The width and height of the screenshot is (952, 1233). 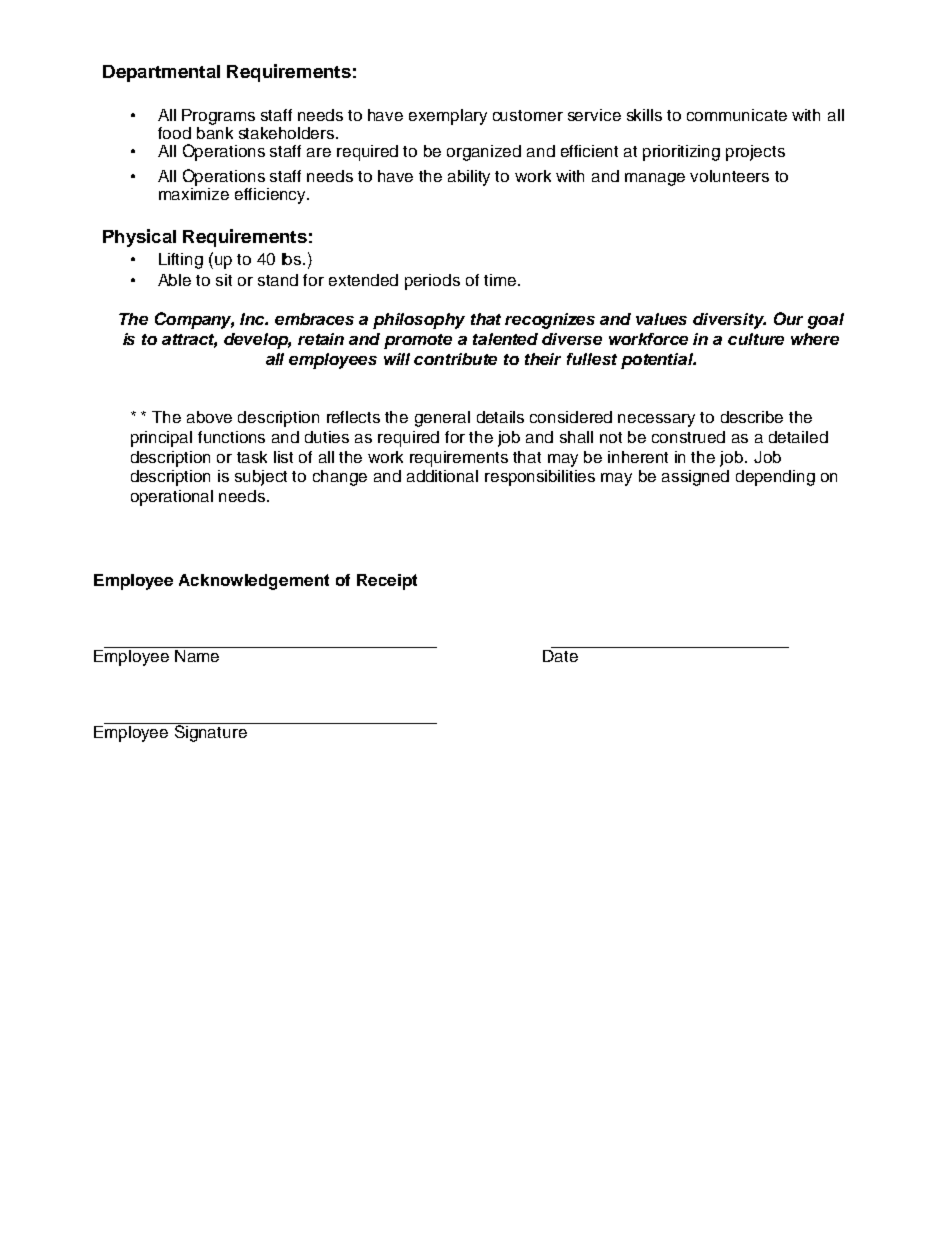 I want to click on Programs, so click(x=218, y=117).
